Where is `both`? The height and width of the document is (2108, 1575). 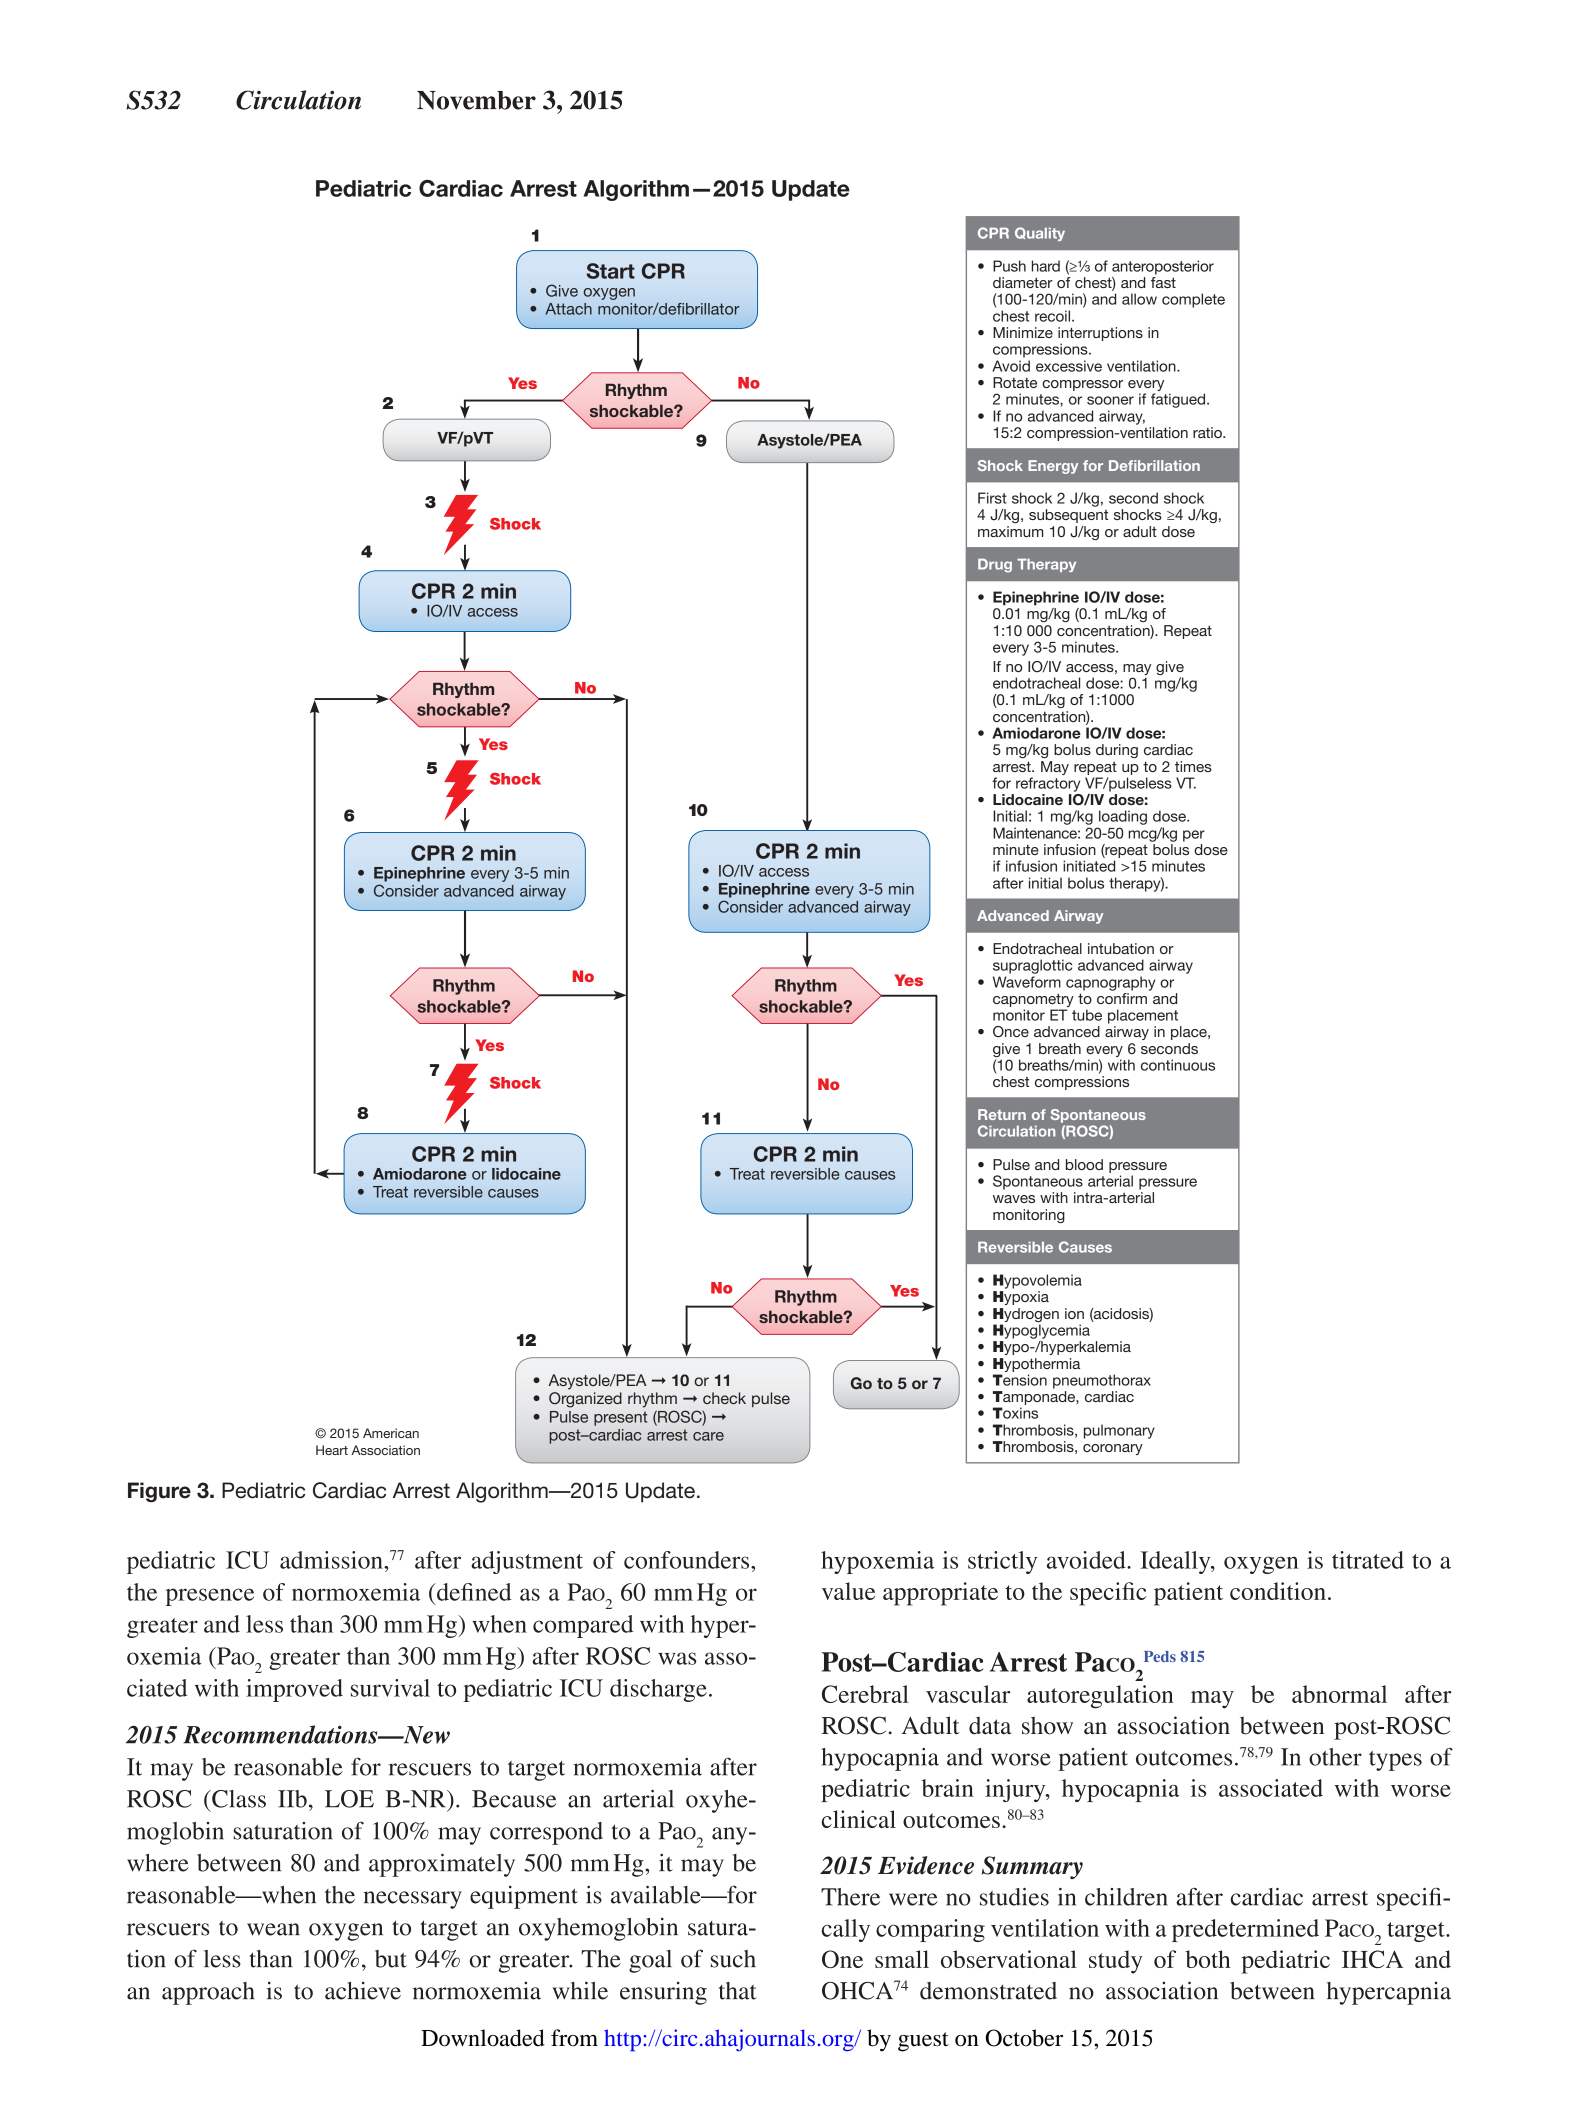
both is located at coordinates (1208, 1959).
